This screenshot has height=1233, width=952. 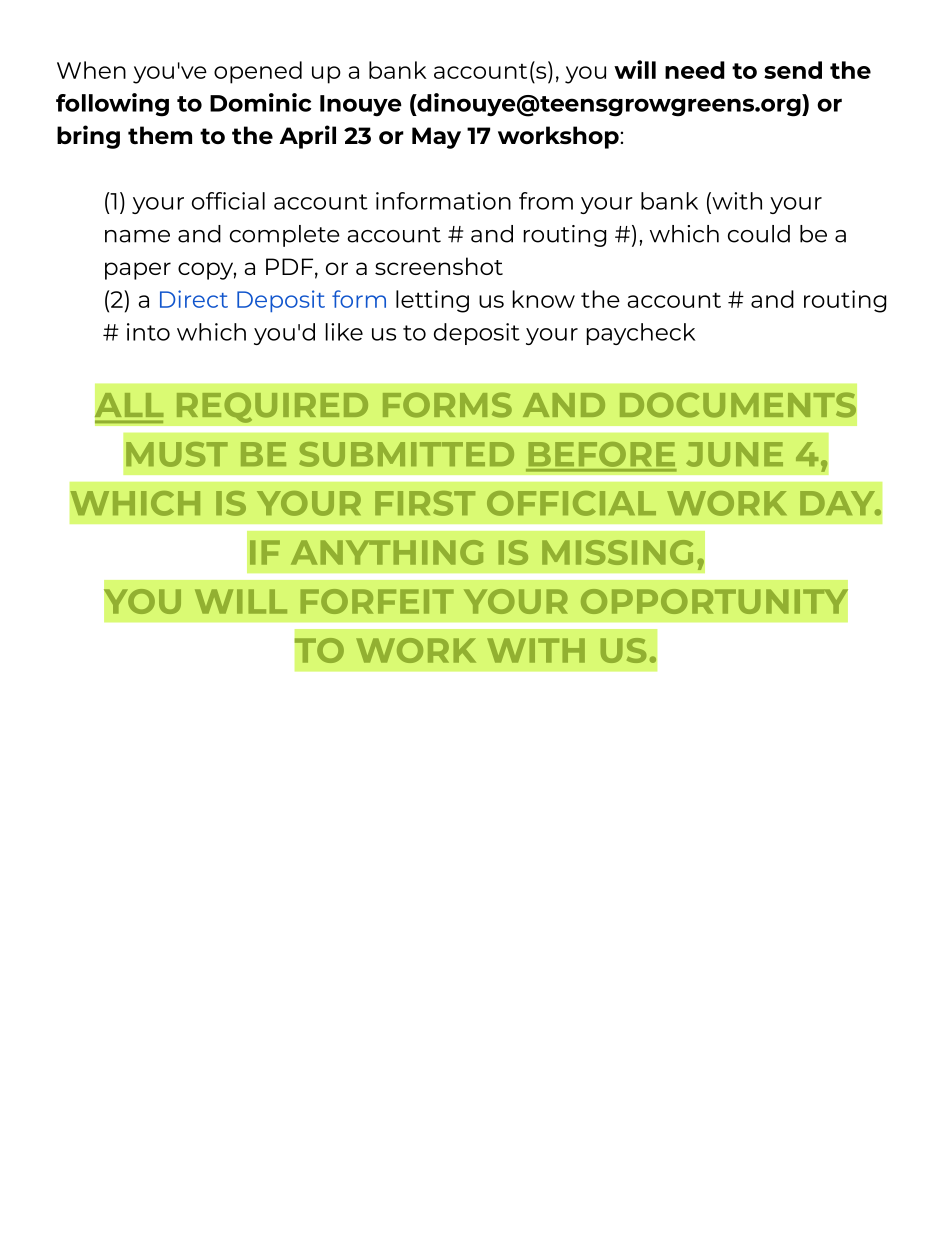 What do you see at coordinates (137, 236) in the screenshot?
I see `name` at bounding box center [137, 236].
